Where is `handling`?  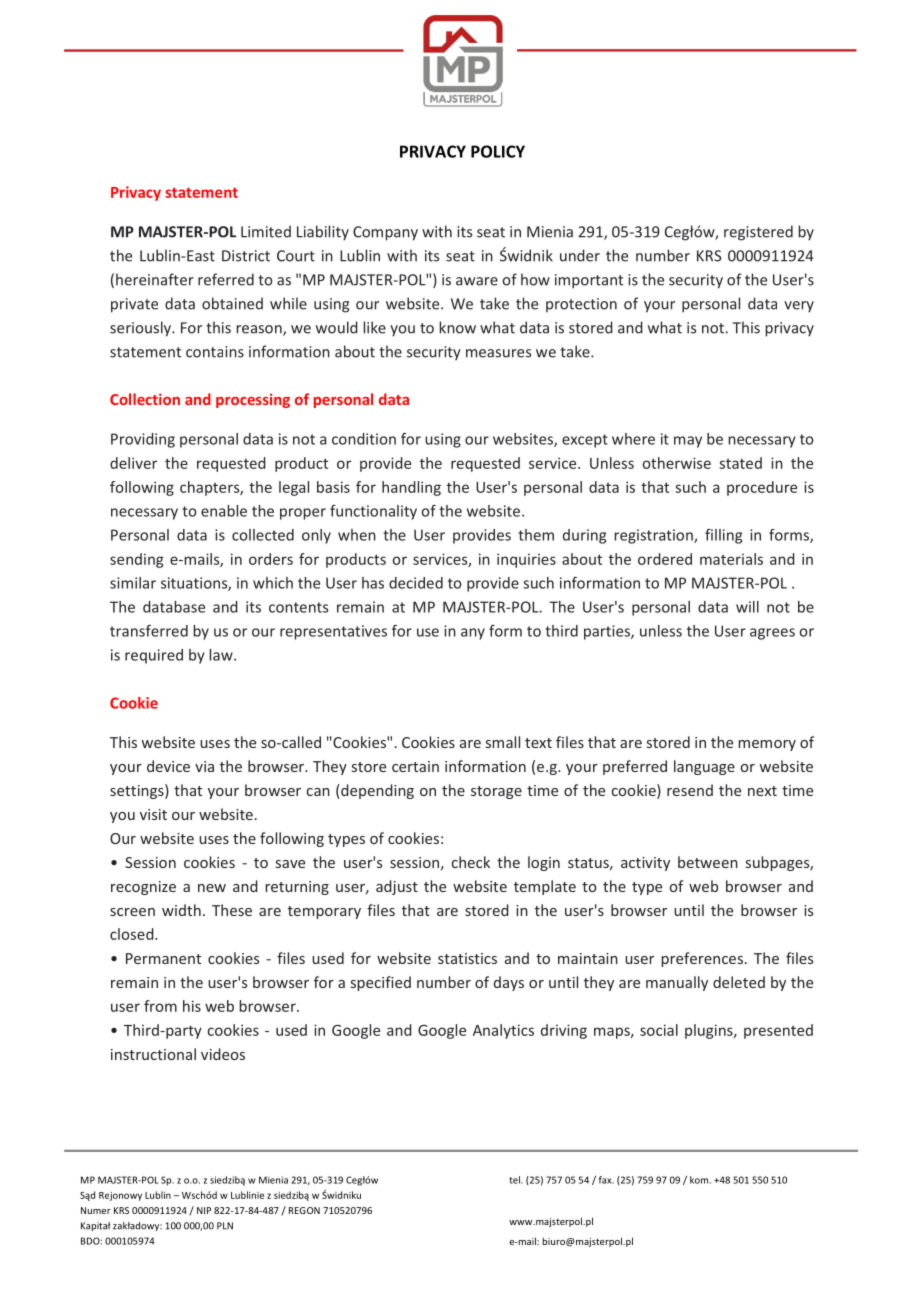
handling is located at coordinates (411, 488).
